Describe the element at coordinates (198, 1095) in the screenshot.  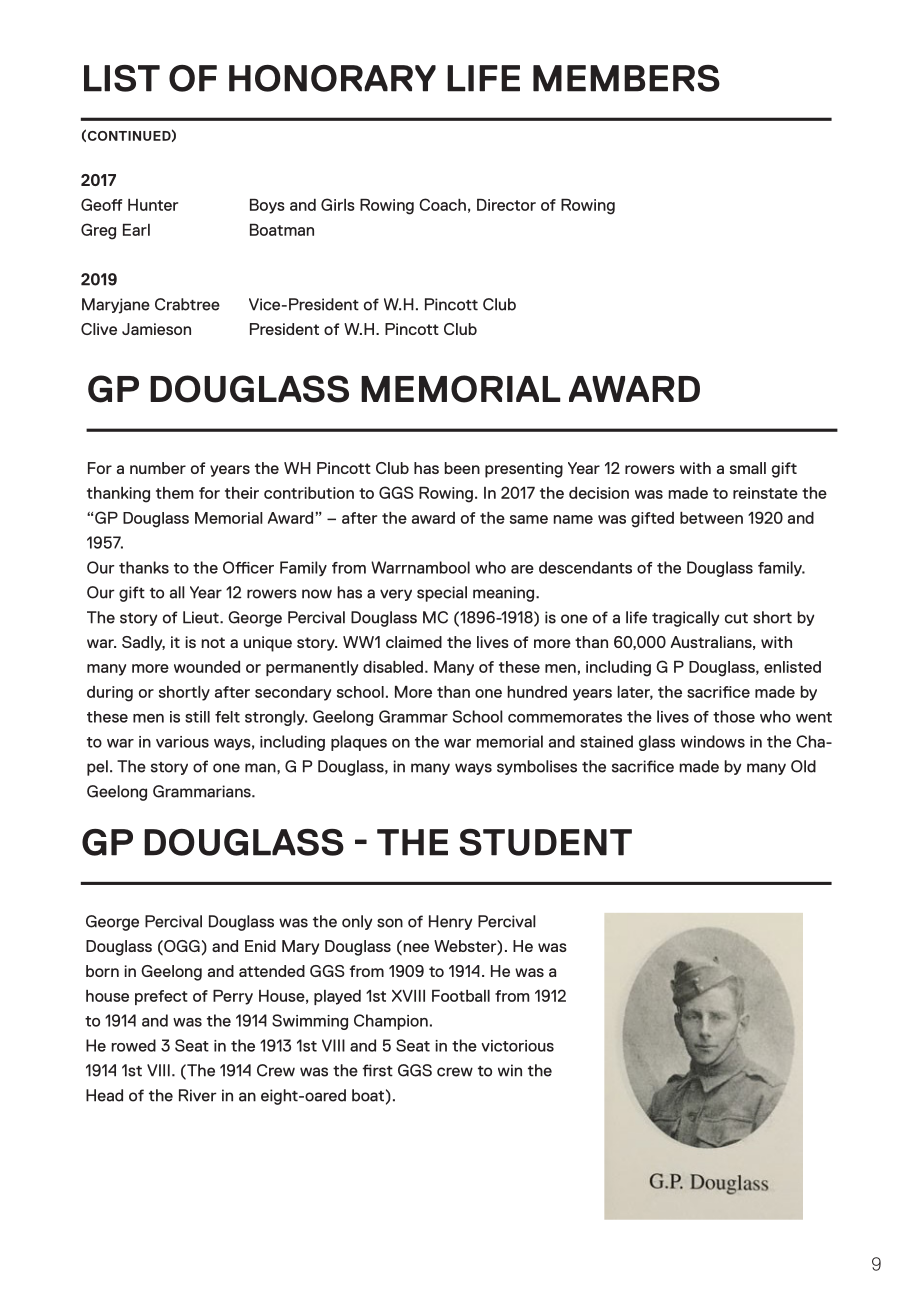
I see `River` at that location.
